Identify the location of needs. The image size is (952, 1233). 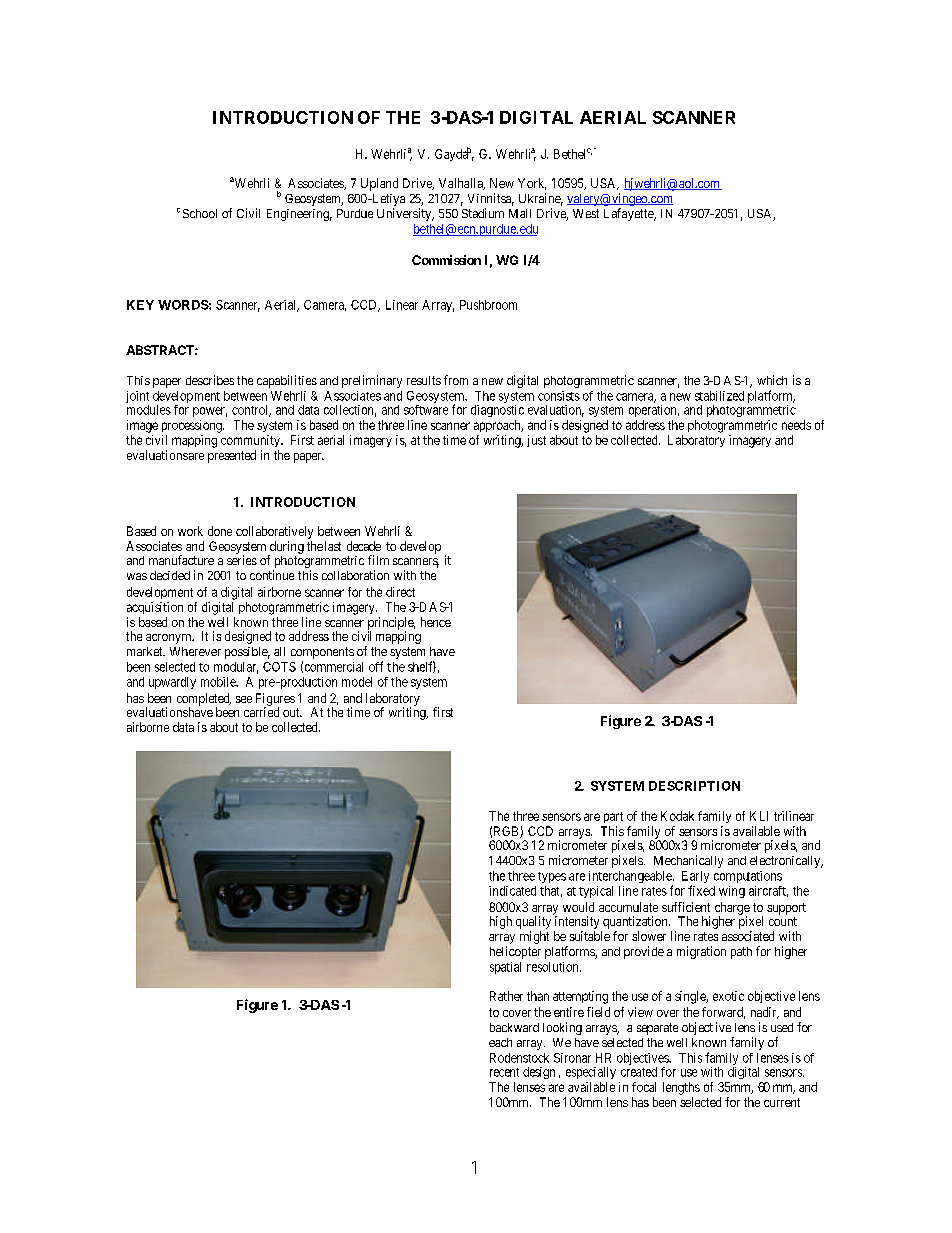
(796, 425).
